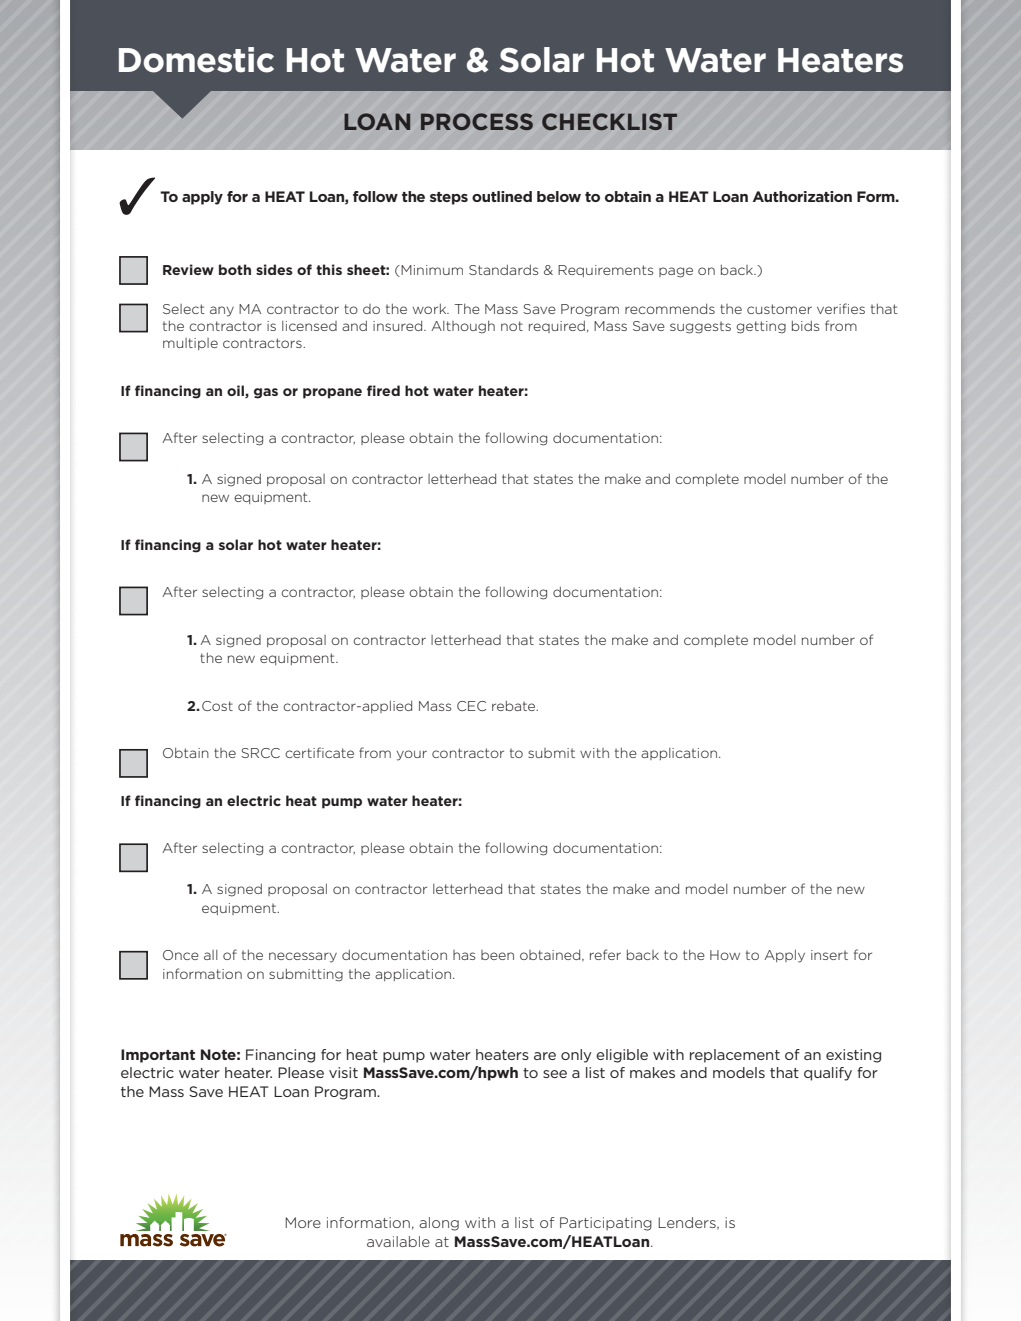  Describe the element at coordinates (802, 196) in the screenshot. I see `Authorization` at that location.
